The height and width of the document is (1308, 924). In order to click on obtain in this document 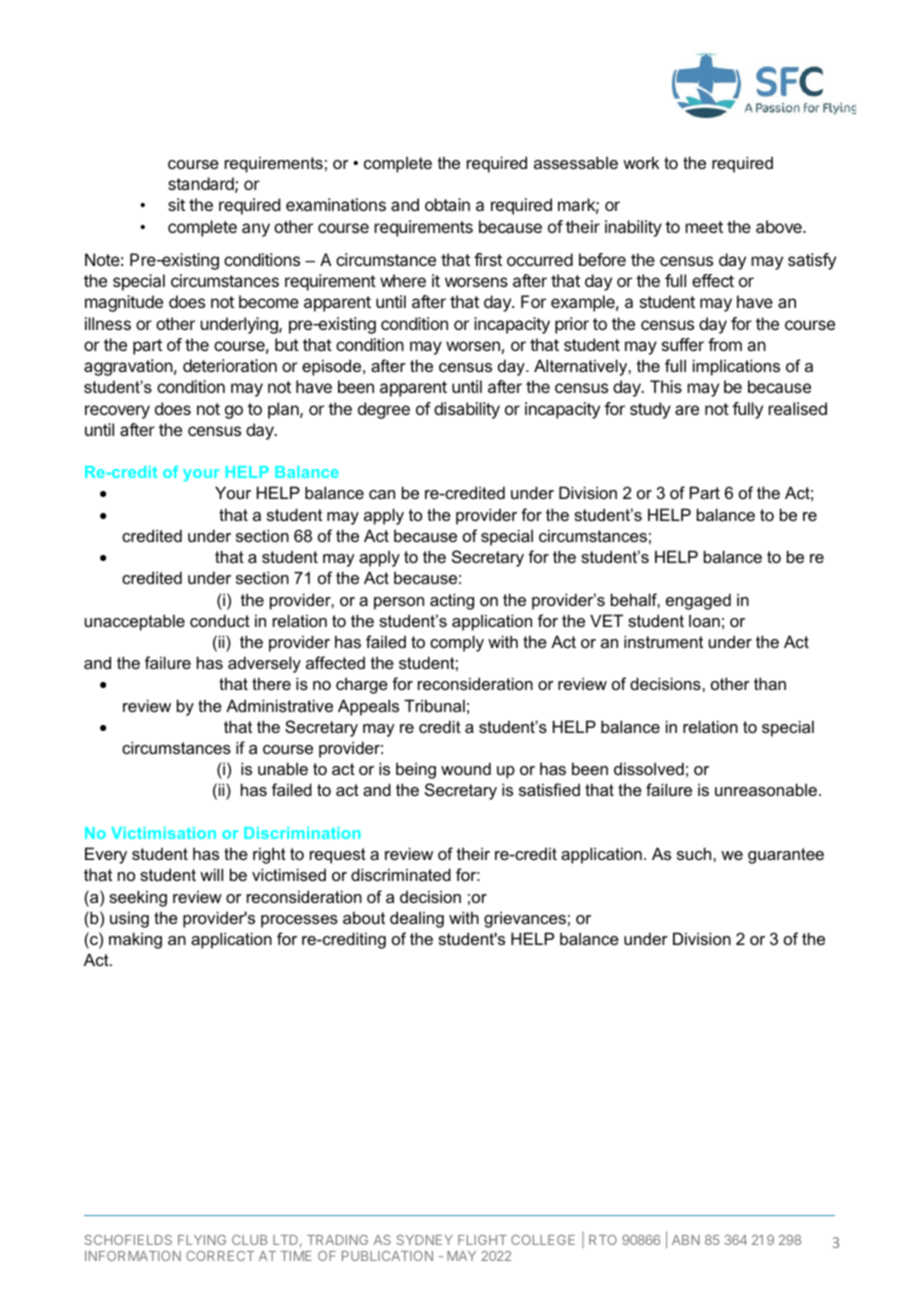, I will do `click(447, 204)`.
